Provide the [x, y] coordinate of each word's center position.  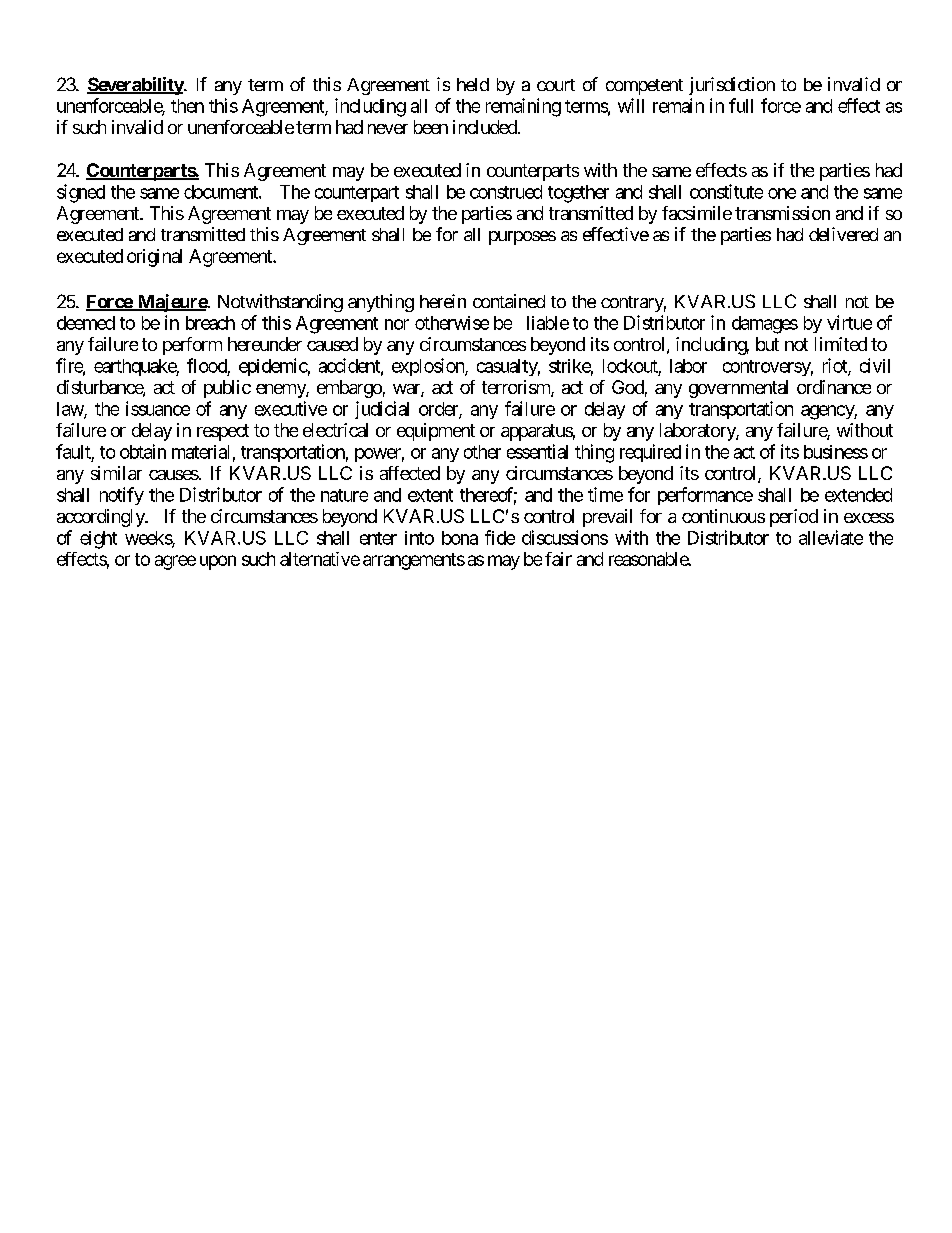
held [473, 84]
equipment [436, 432]
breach [210, 323]
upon [218, 562]
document [222, 192]
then [187, 106]
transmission [782, 213]
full [741, 105]
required [650, 453]
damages [765, 325]
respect [223, 432]
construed [506, 192]
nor [397, 324]
